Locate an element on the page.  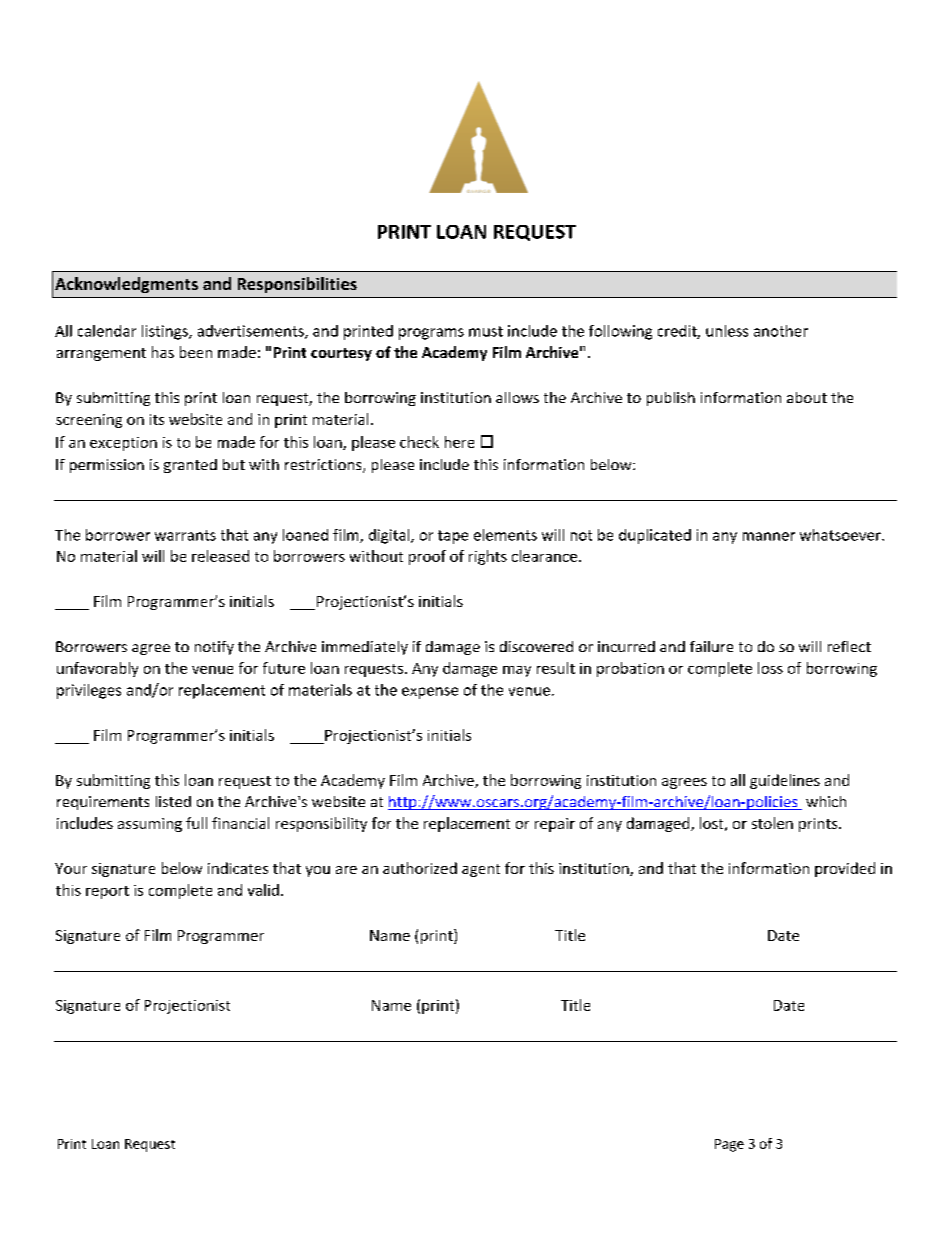
agent is located at coordinates (481, 870).
